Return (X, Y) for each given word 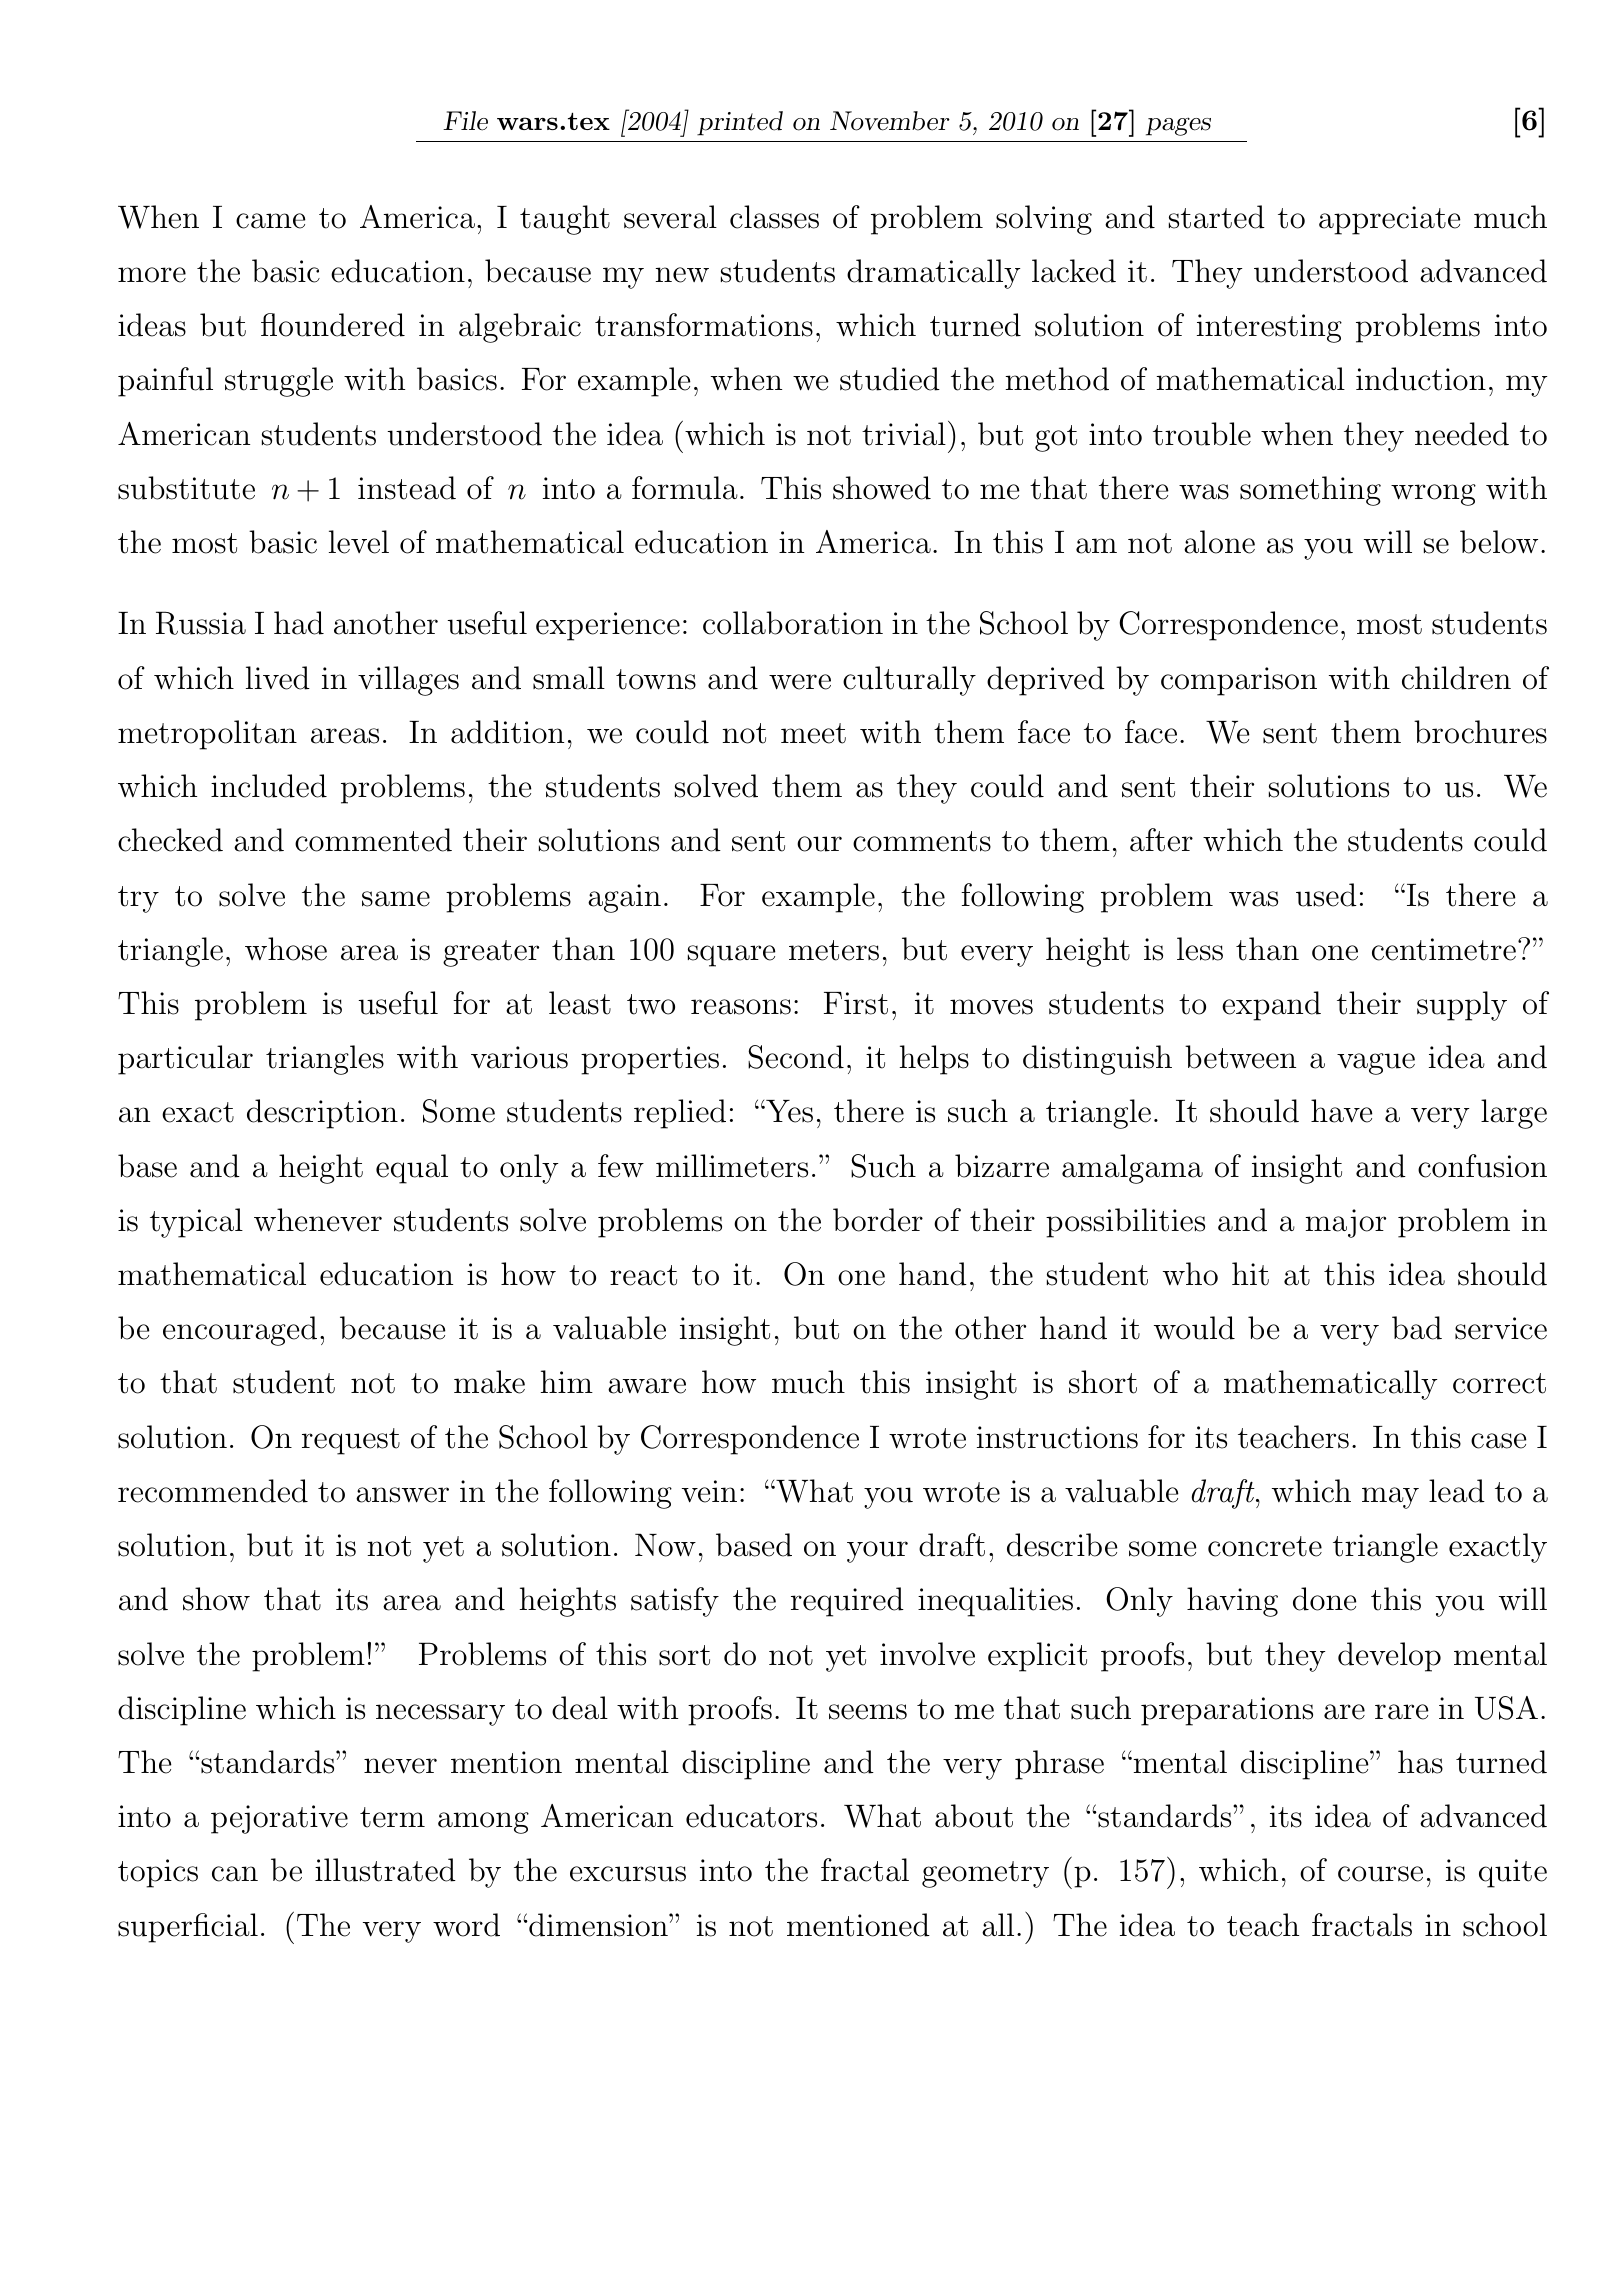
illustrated (385, 1870)
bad (1417, 1328)
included (269, 786)
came (271, 221)
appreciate (1390, 220)
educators (751, 1816)
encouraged (240, 1331)
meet (813, 733)
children (1456, 678)
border (878, 1220)
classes (774, 217)
